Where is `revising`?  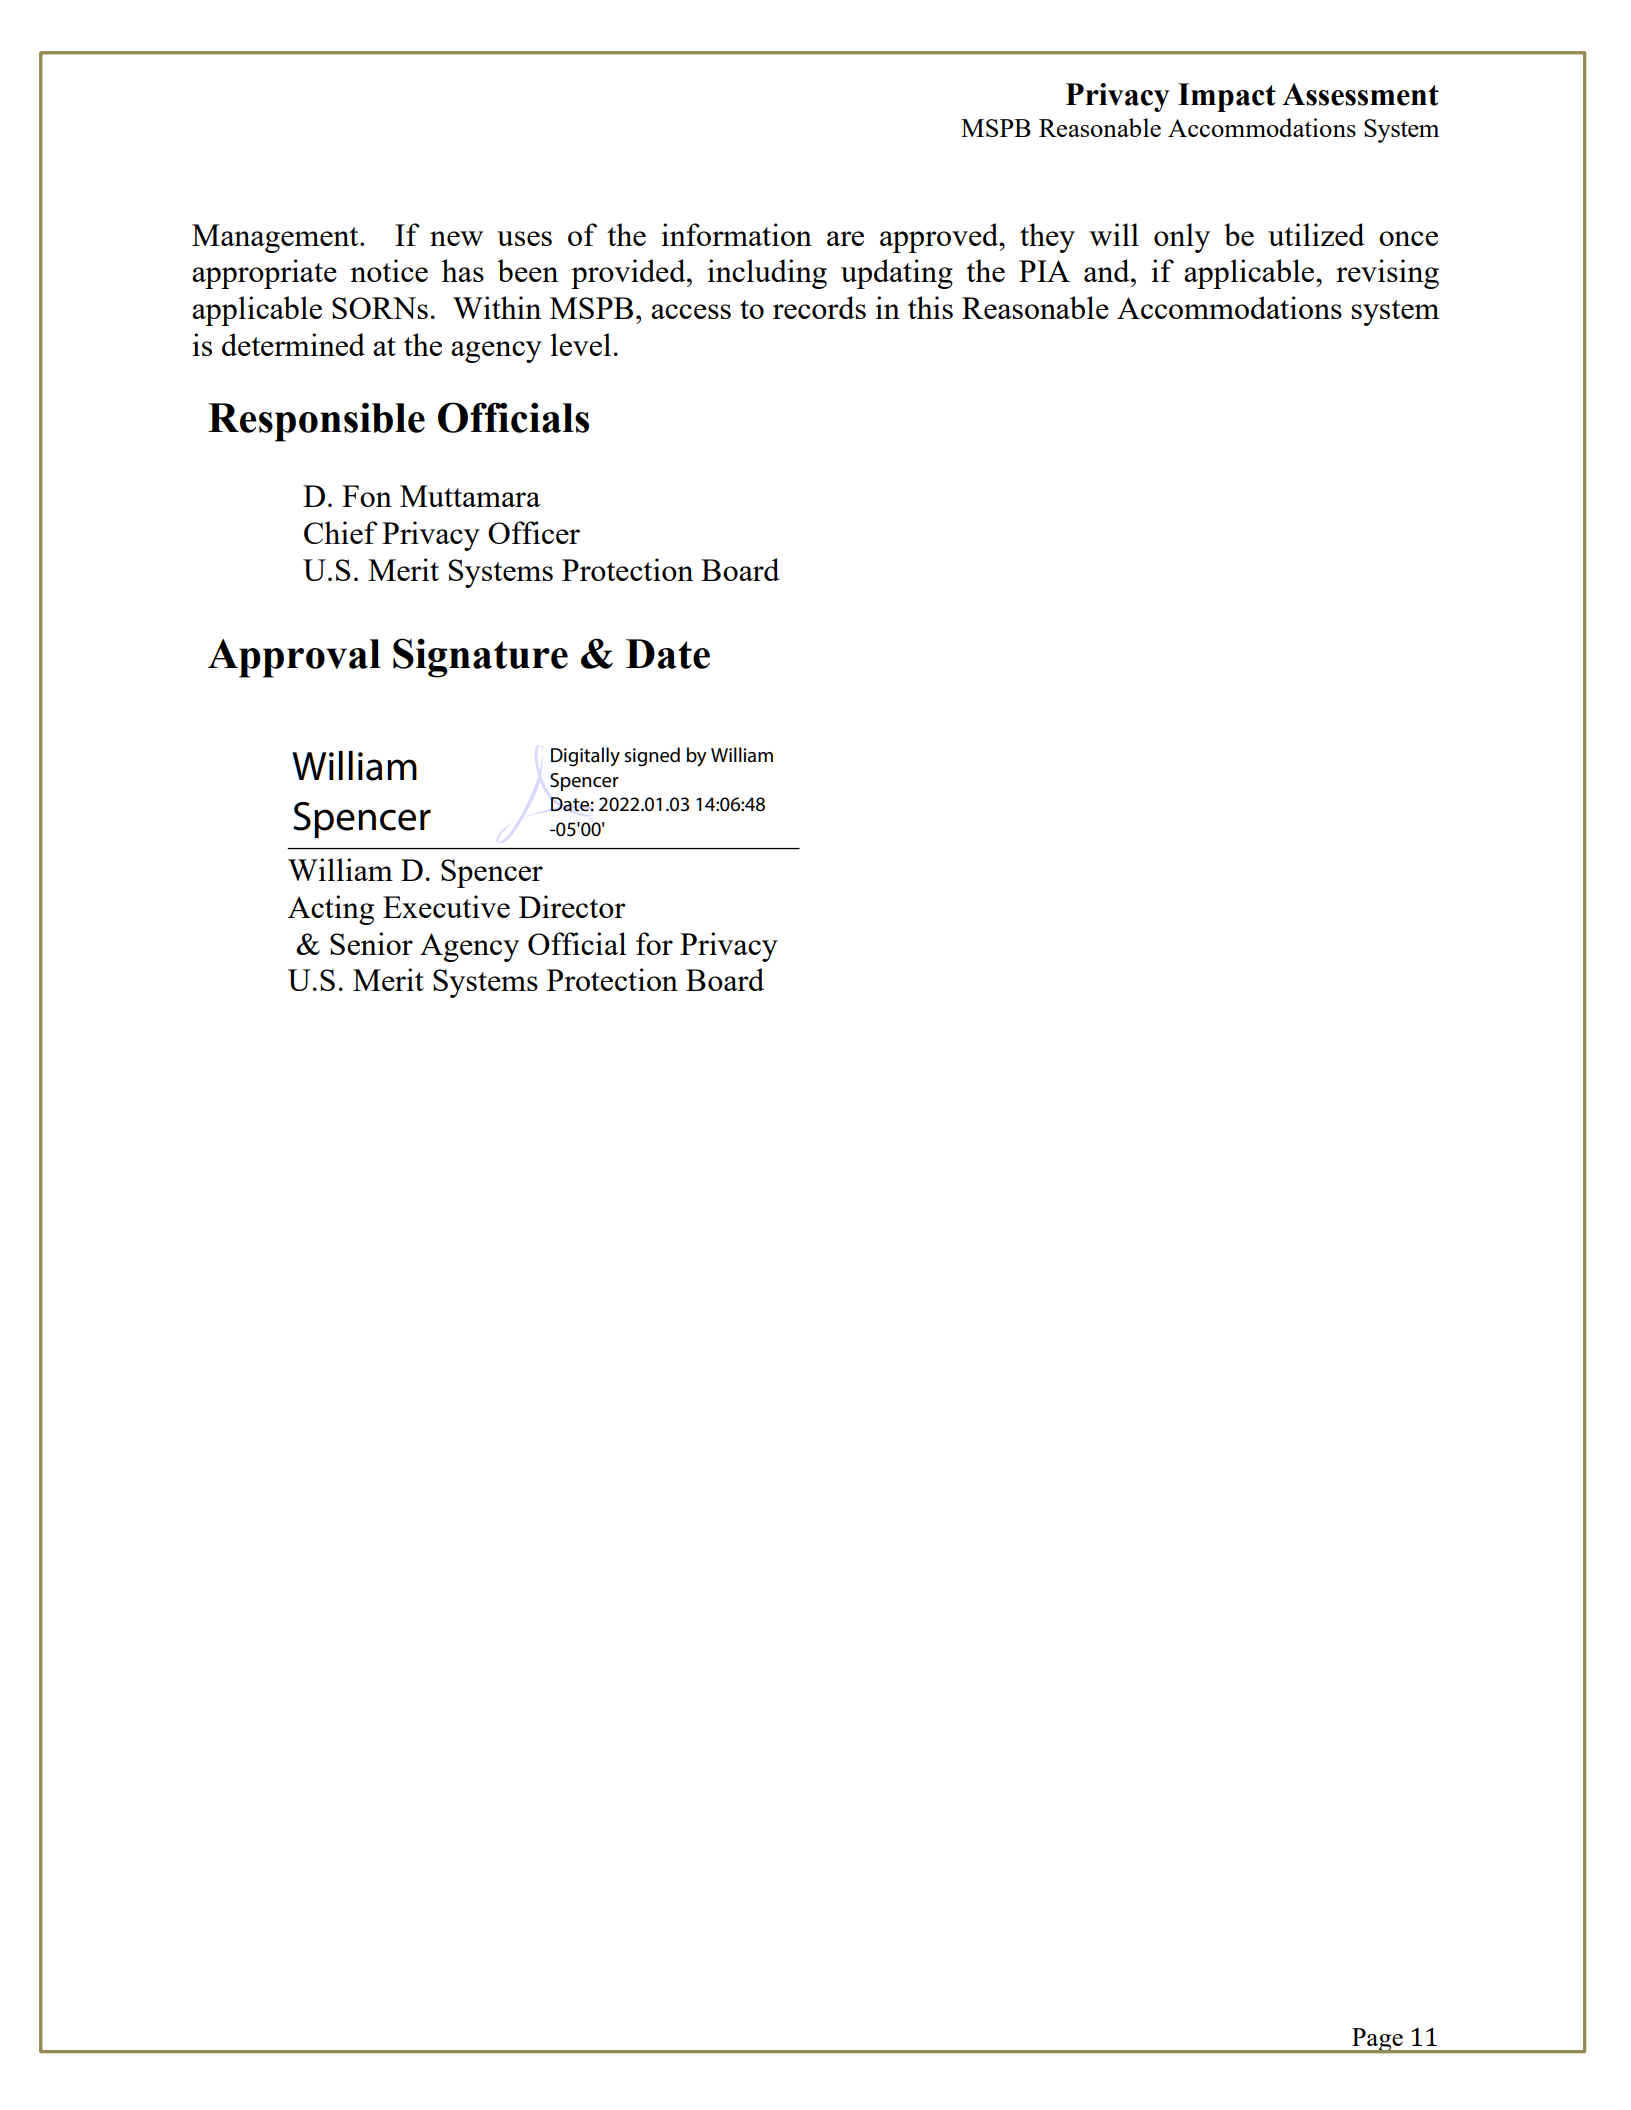
revising is located at coordinates (1387, 274).
